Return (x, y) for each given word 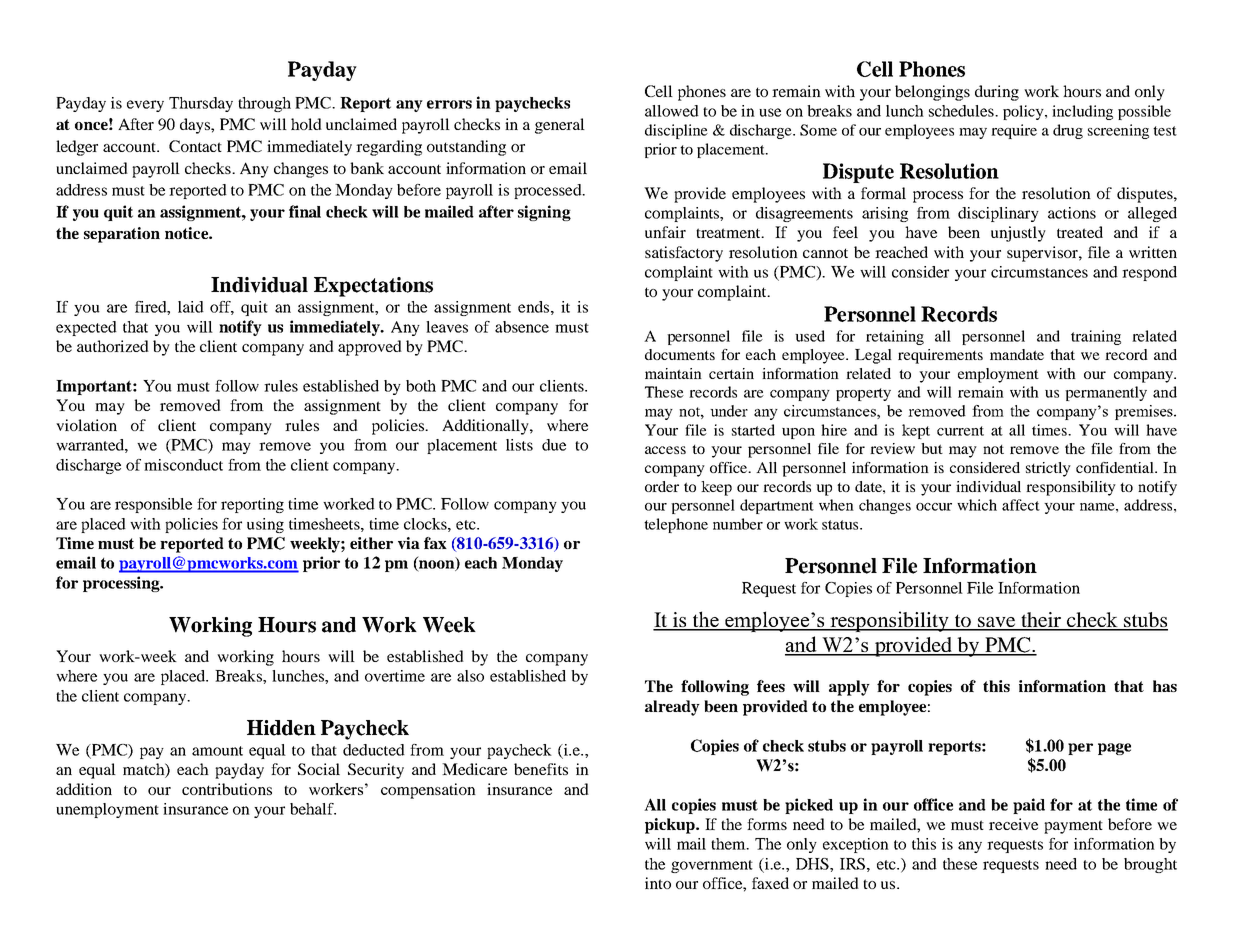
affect (1021, 505)
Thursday (201, 104)
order (662, 486)
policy (1024, 112)
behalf (313, 809)
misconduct (183, 465)
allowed (672, 111)
